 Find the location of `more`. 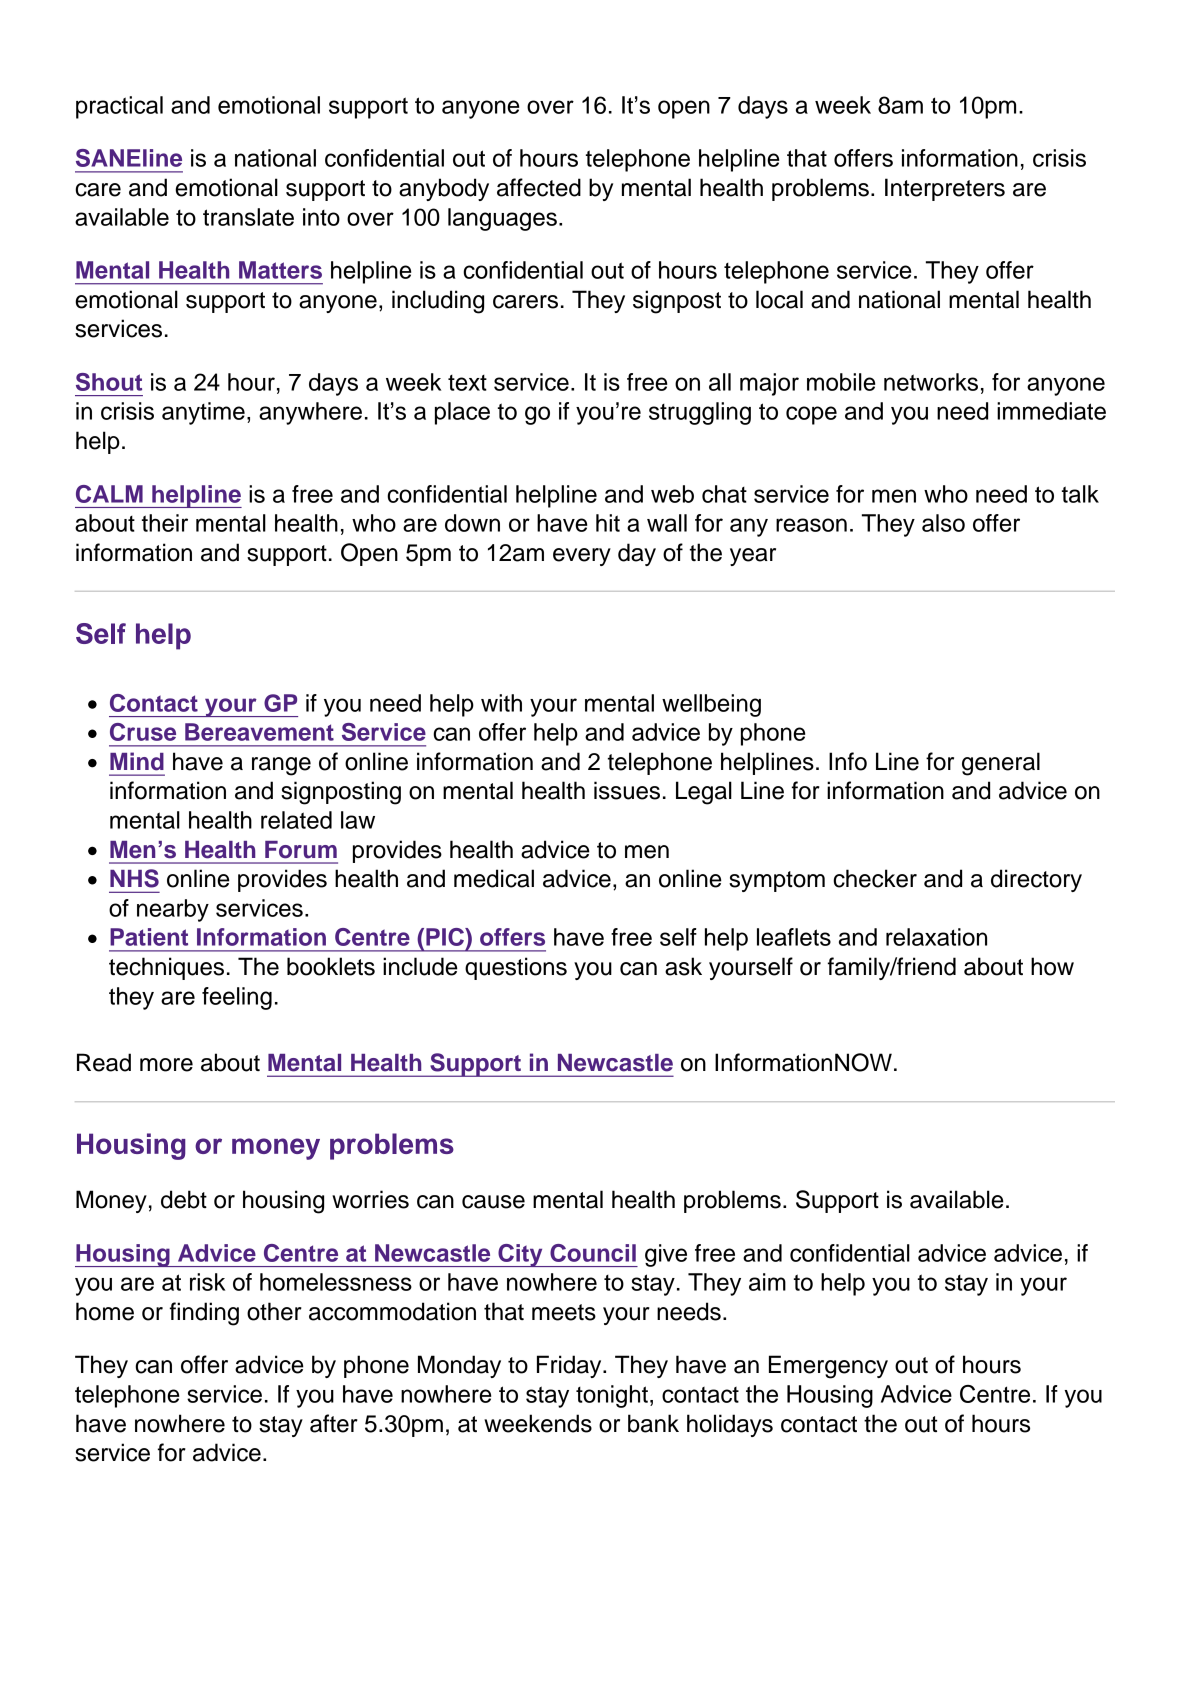

more is located at coordinates (166, 1065).
